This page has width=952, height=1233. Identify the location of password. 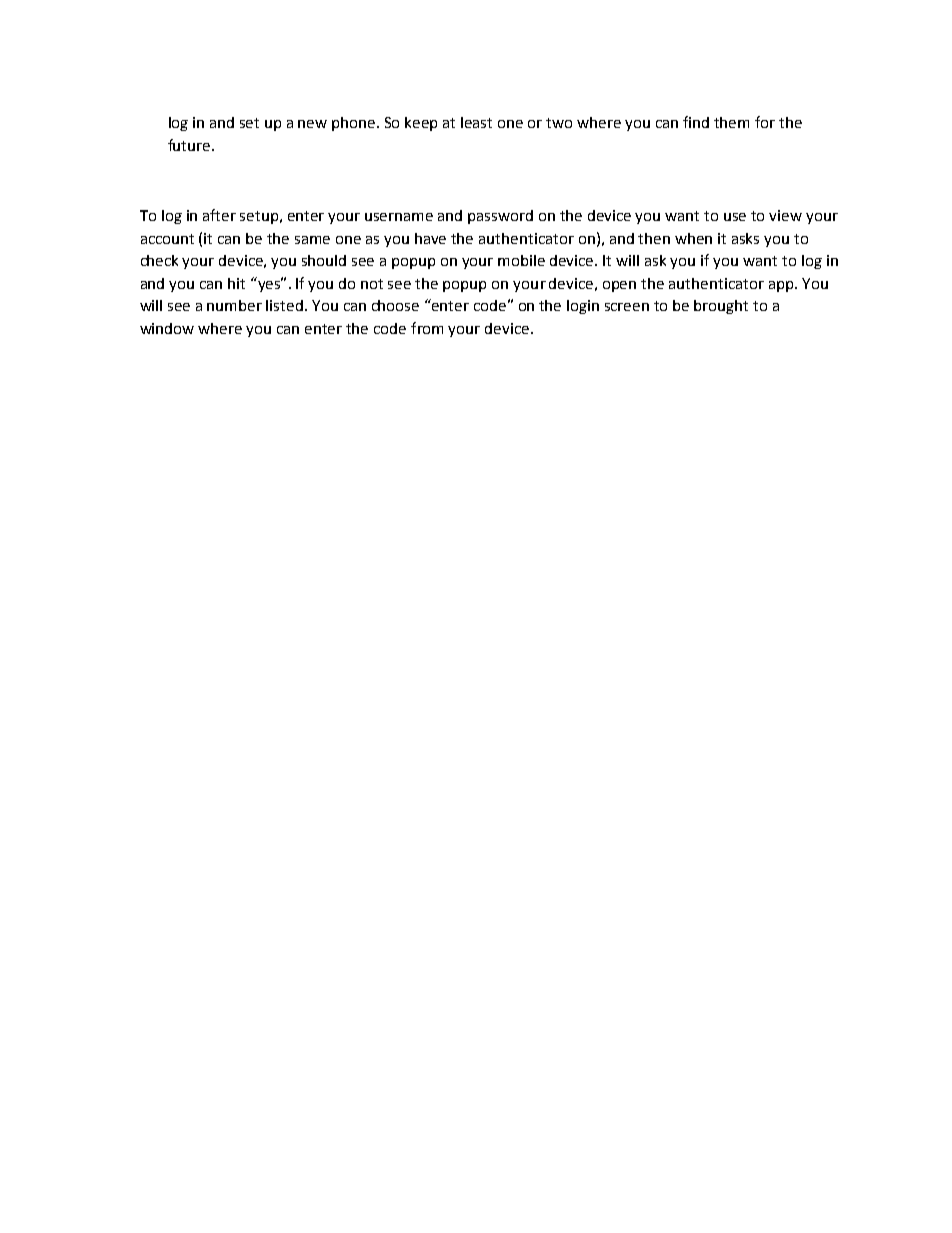
(500, 217).
